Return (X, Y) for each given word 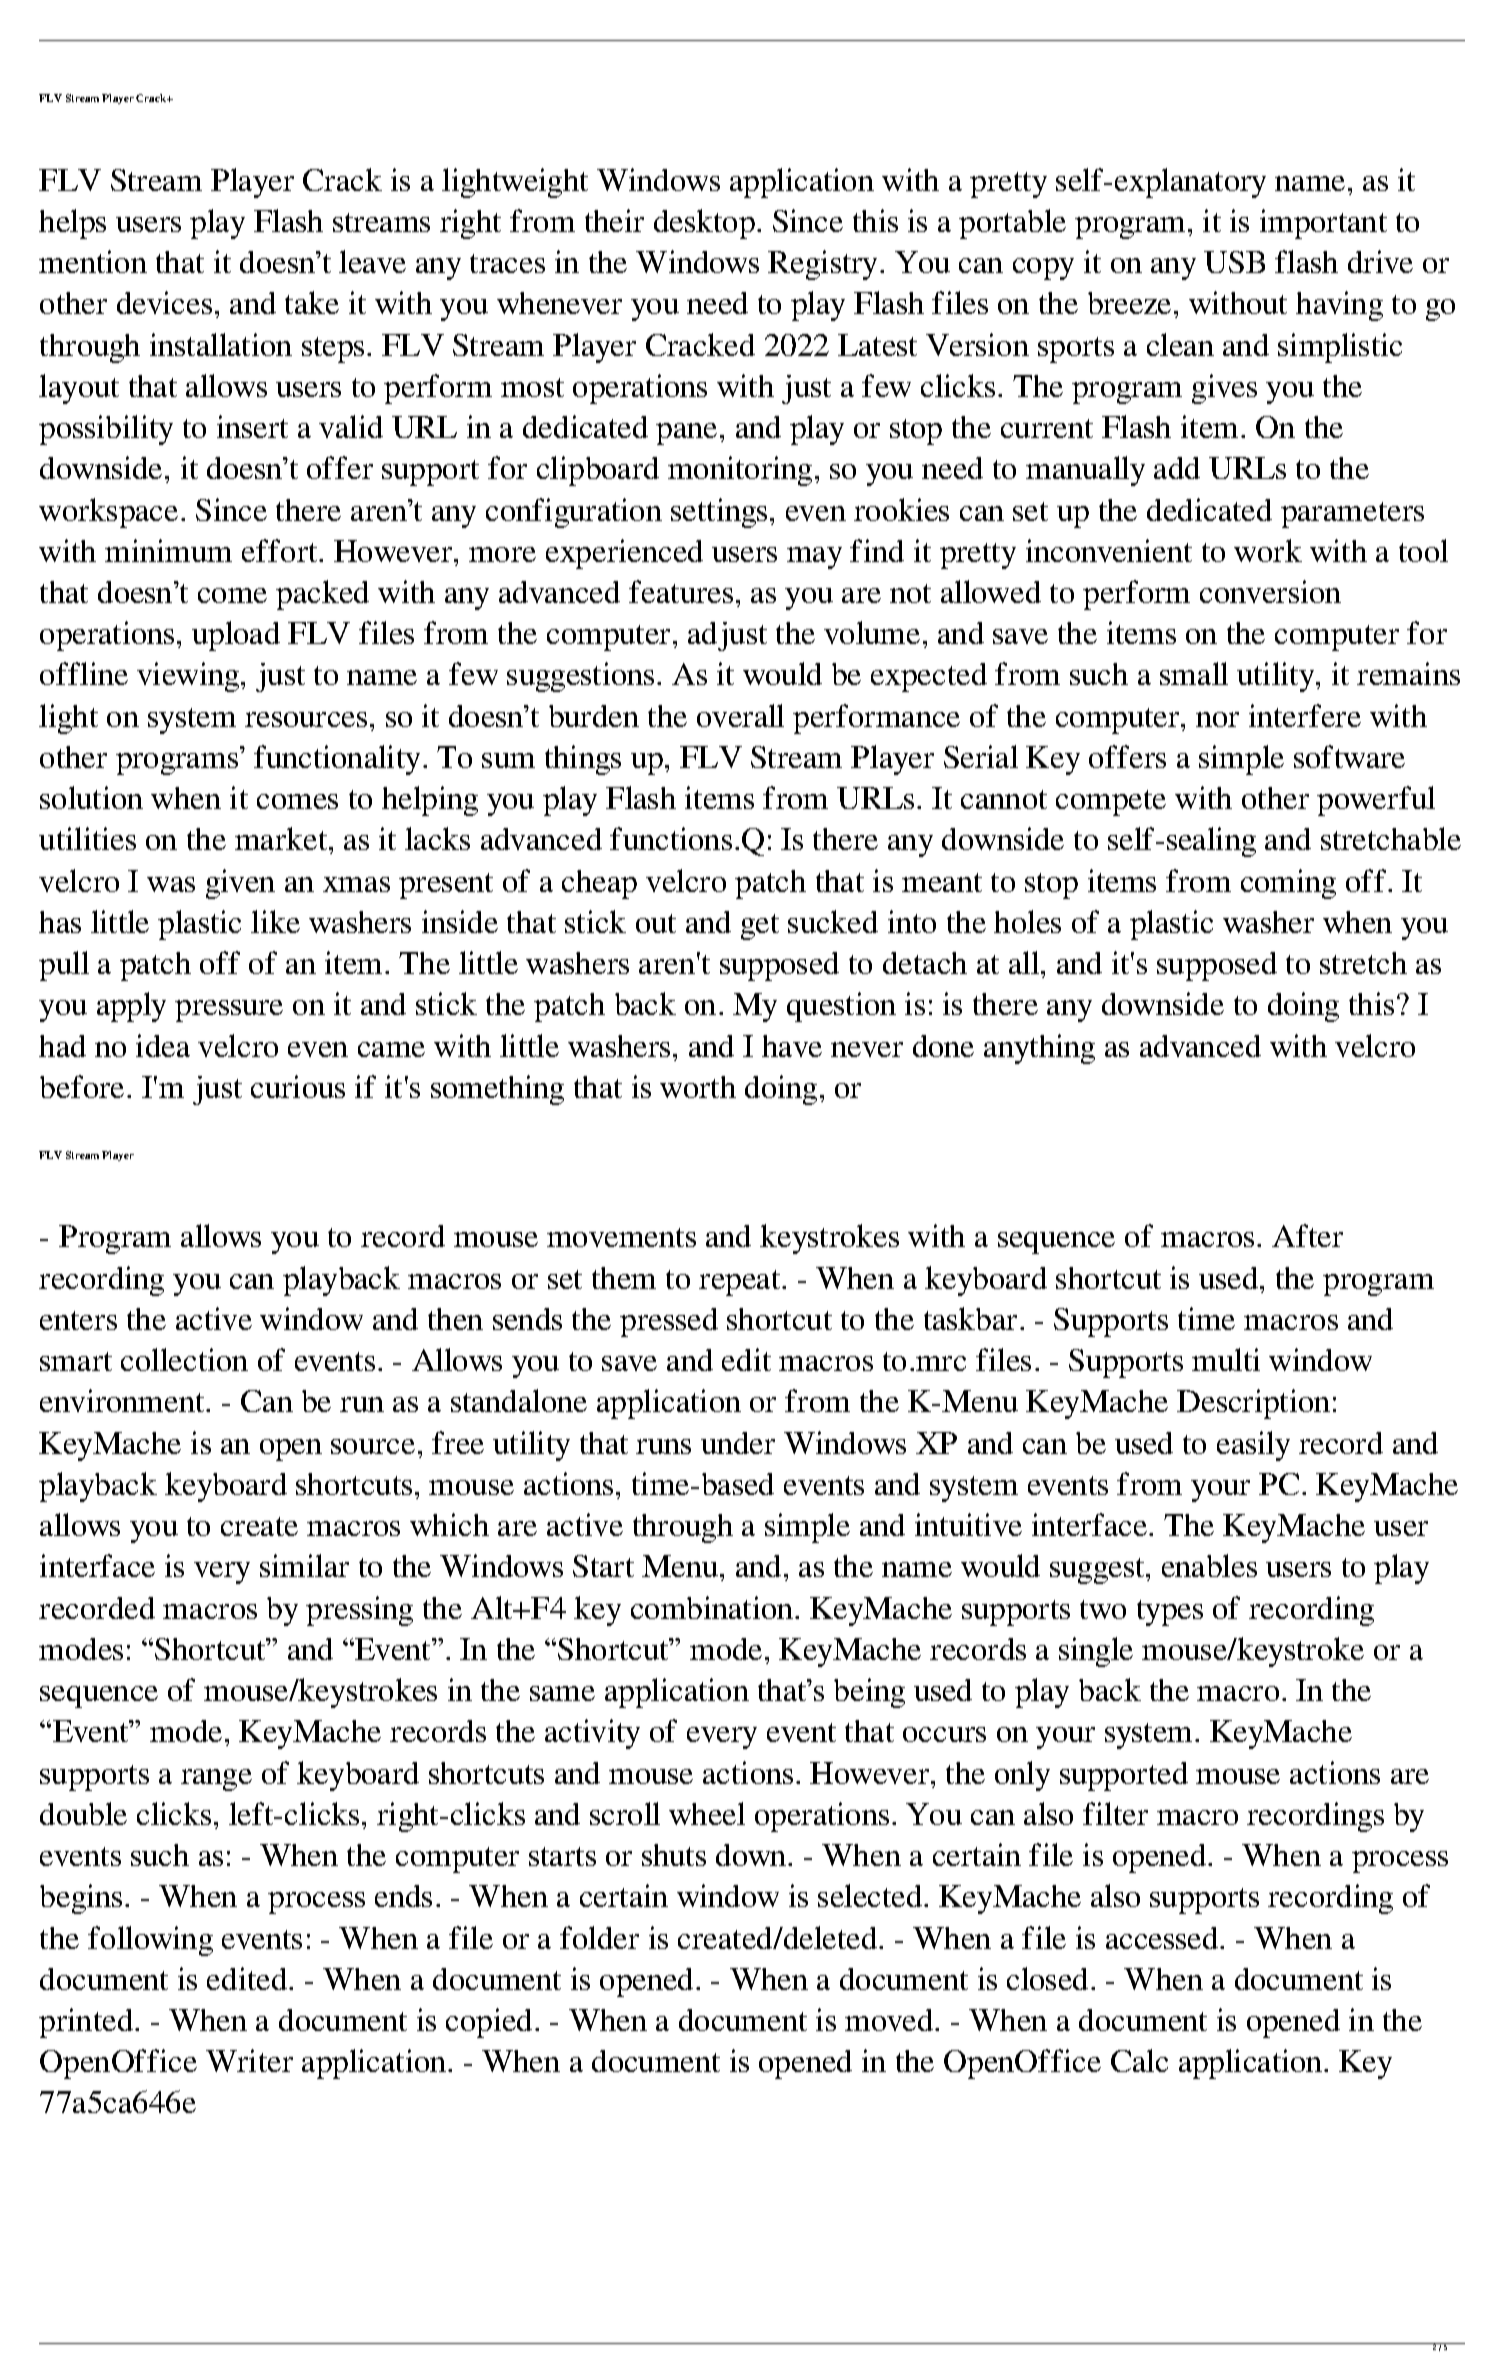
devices (164, 302)
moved (890, 2020)
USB (1234, 262)
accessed (1163, 1938)
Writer (249, 2060)
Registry (824, 265)
